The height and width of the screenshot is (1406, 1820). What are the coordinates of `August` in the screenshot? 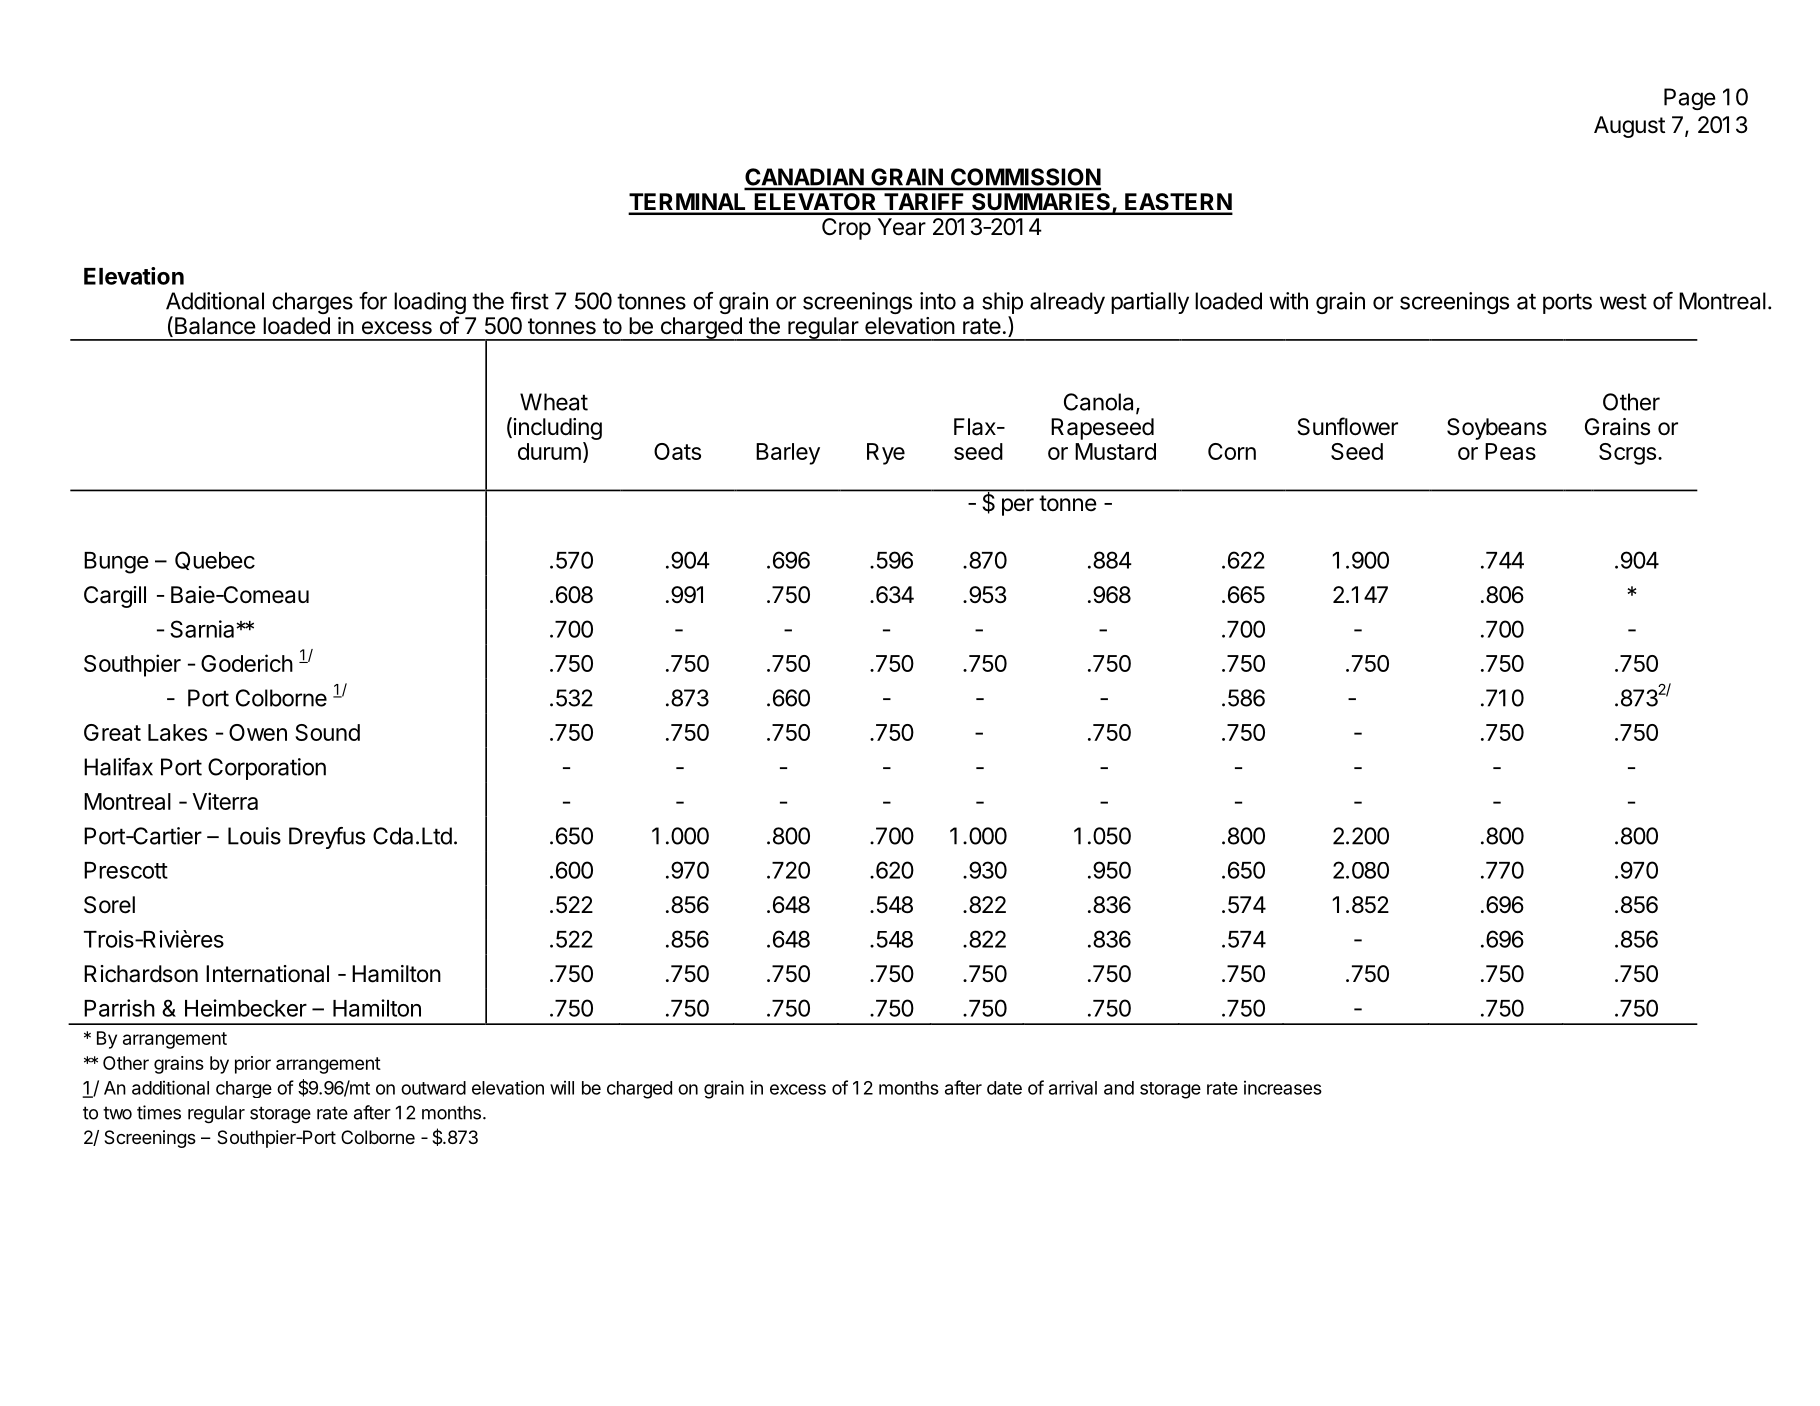 It's located at (1629, 127).
